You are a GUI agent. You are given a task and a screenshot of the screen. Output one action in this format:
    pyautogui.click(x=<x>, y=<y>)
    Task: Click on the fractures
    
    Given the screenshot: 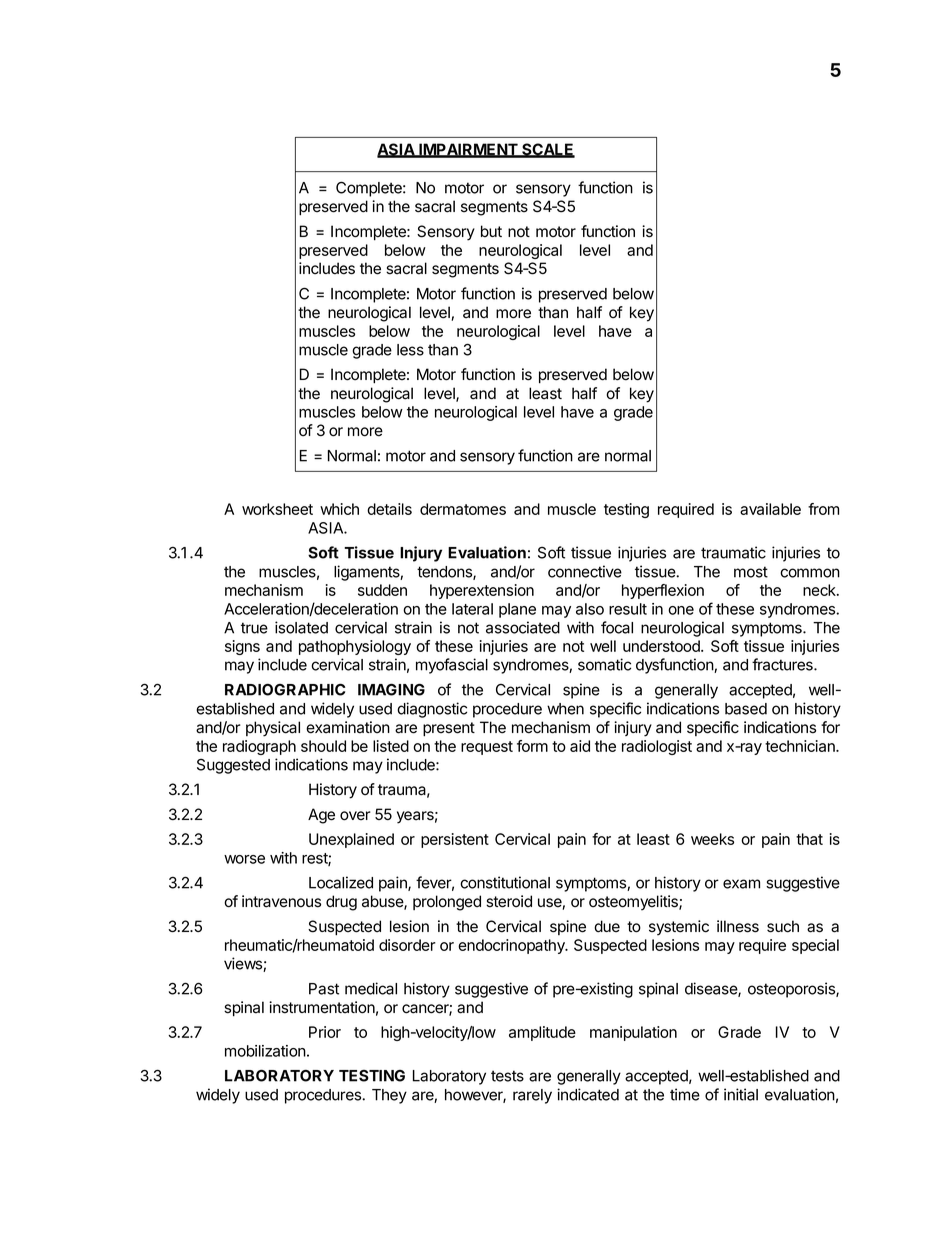 What is the action you would take?
    pyautogui.click(x=783, y=664)
